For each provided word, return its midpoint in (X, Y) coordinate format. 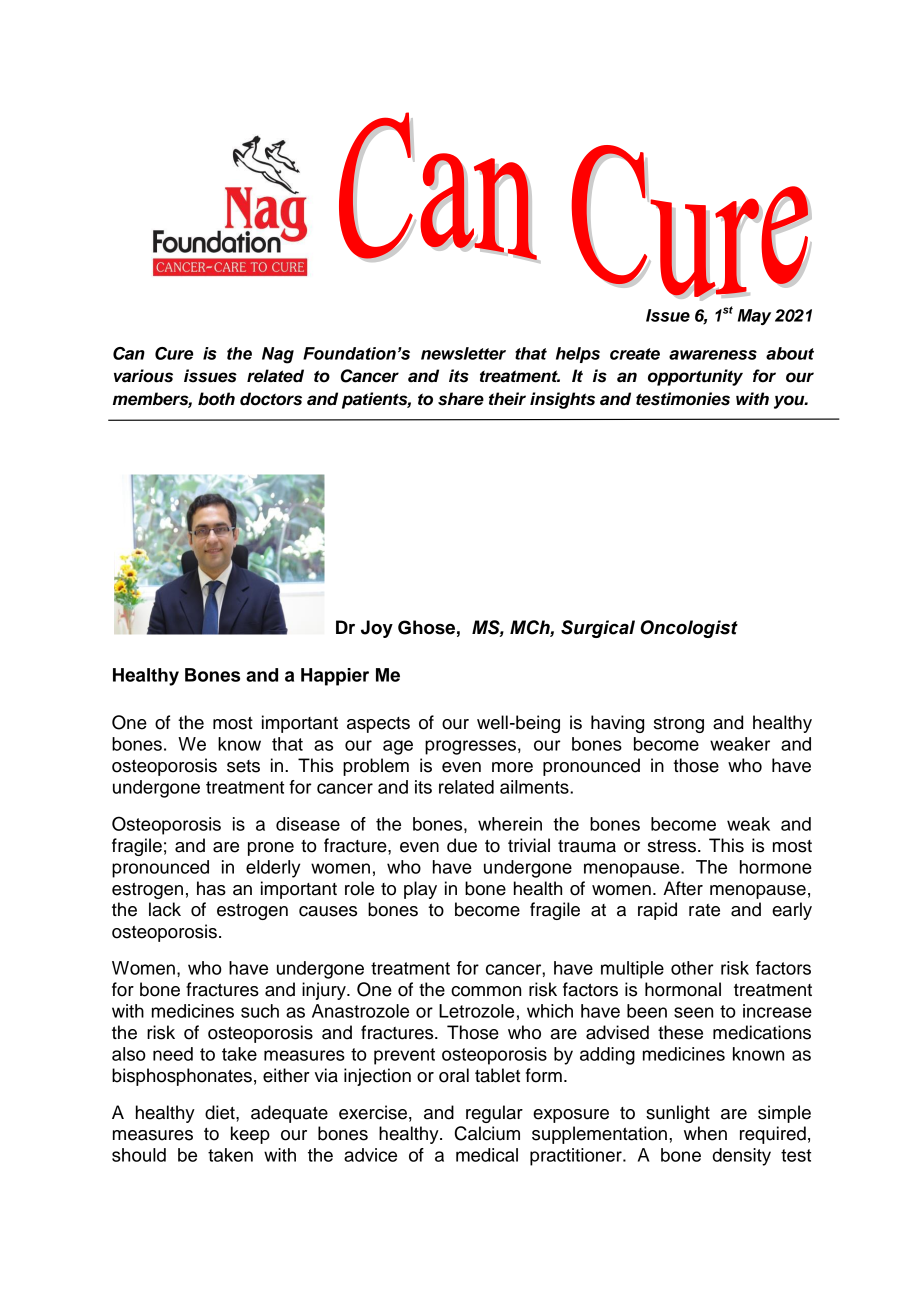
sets (243, 766)
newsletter (463, 353)
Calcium (487, 1133)
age (398, 747)
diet (221, 1112)
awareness (713, 355)
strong (679, 725)
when (705, 1133)
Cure (174, 353)
